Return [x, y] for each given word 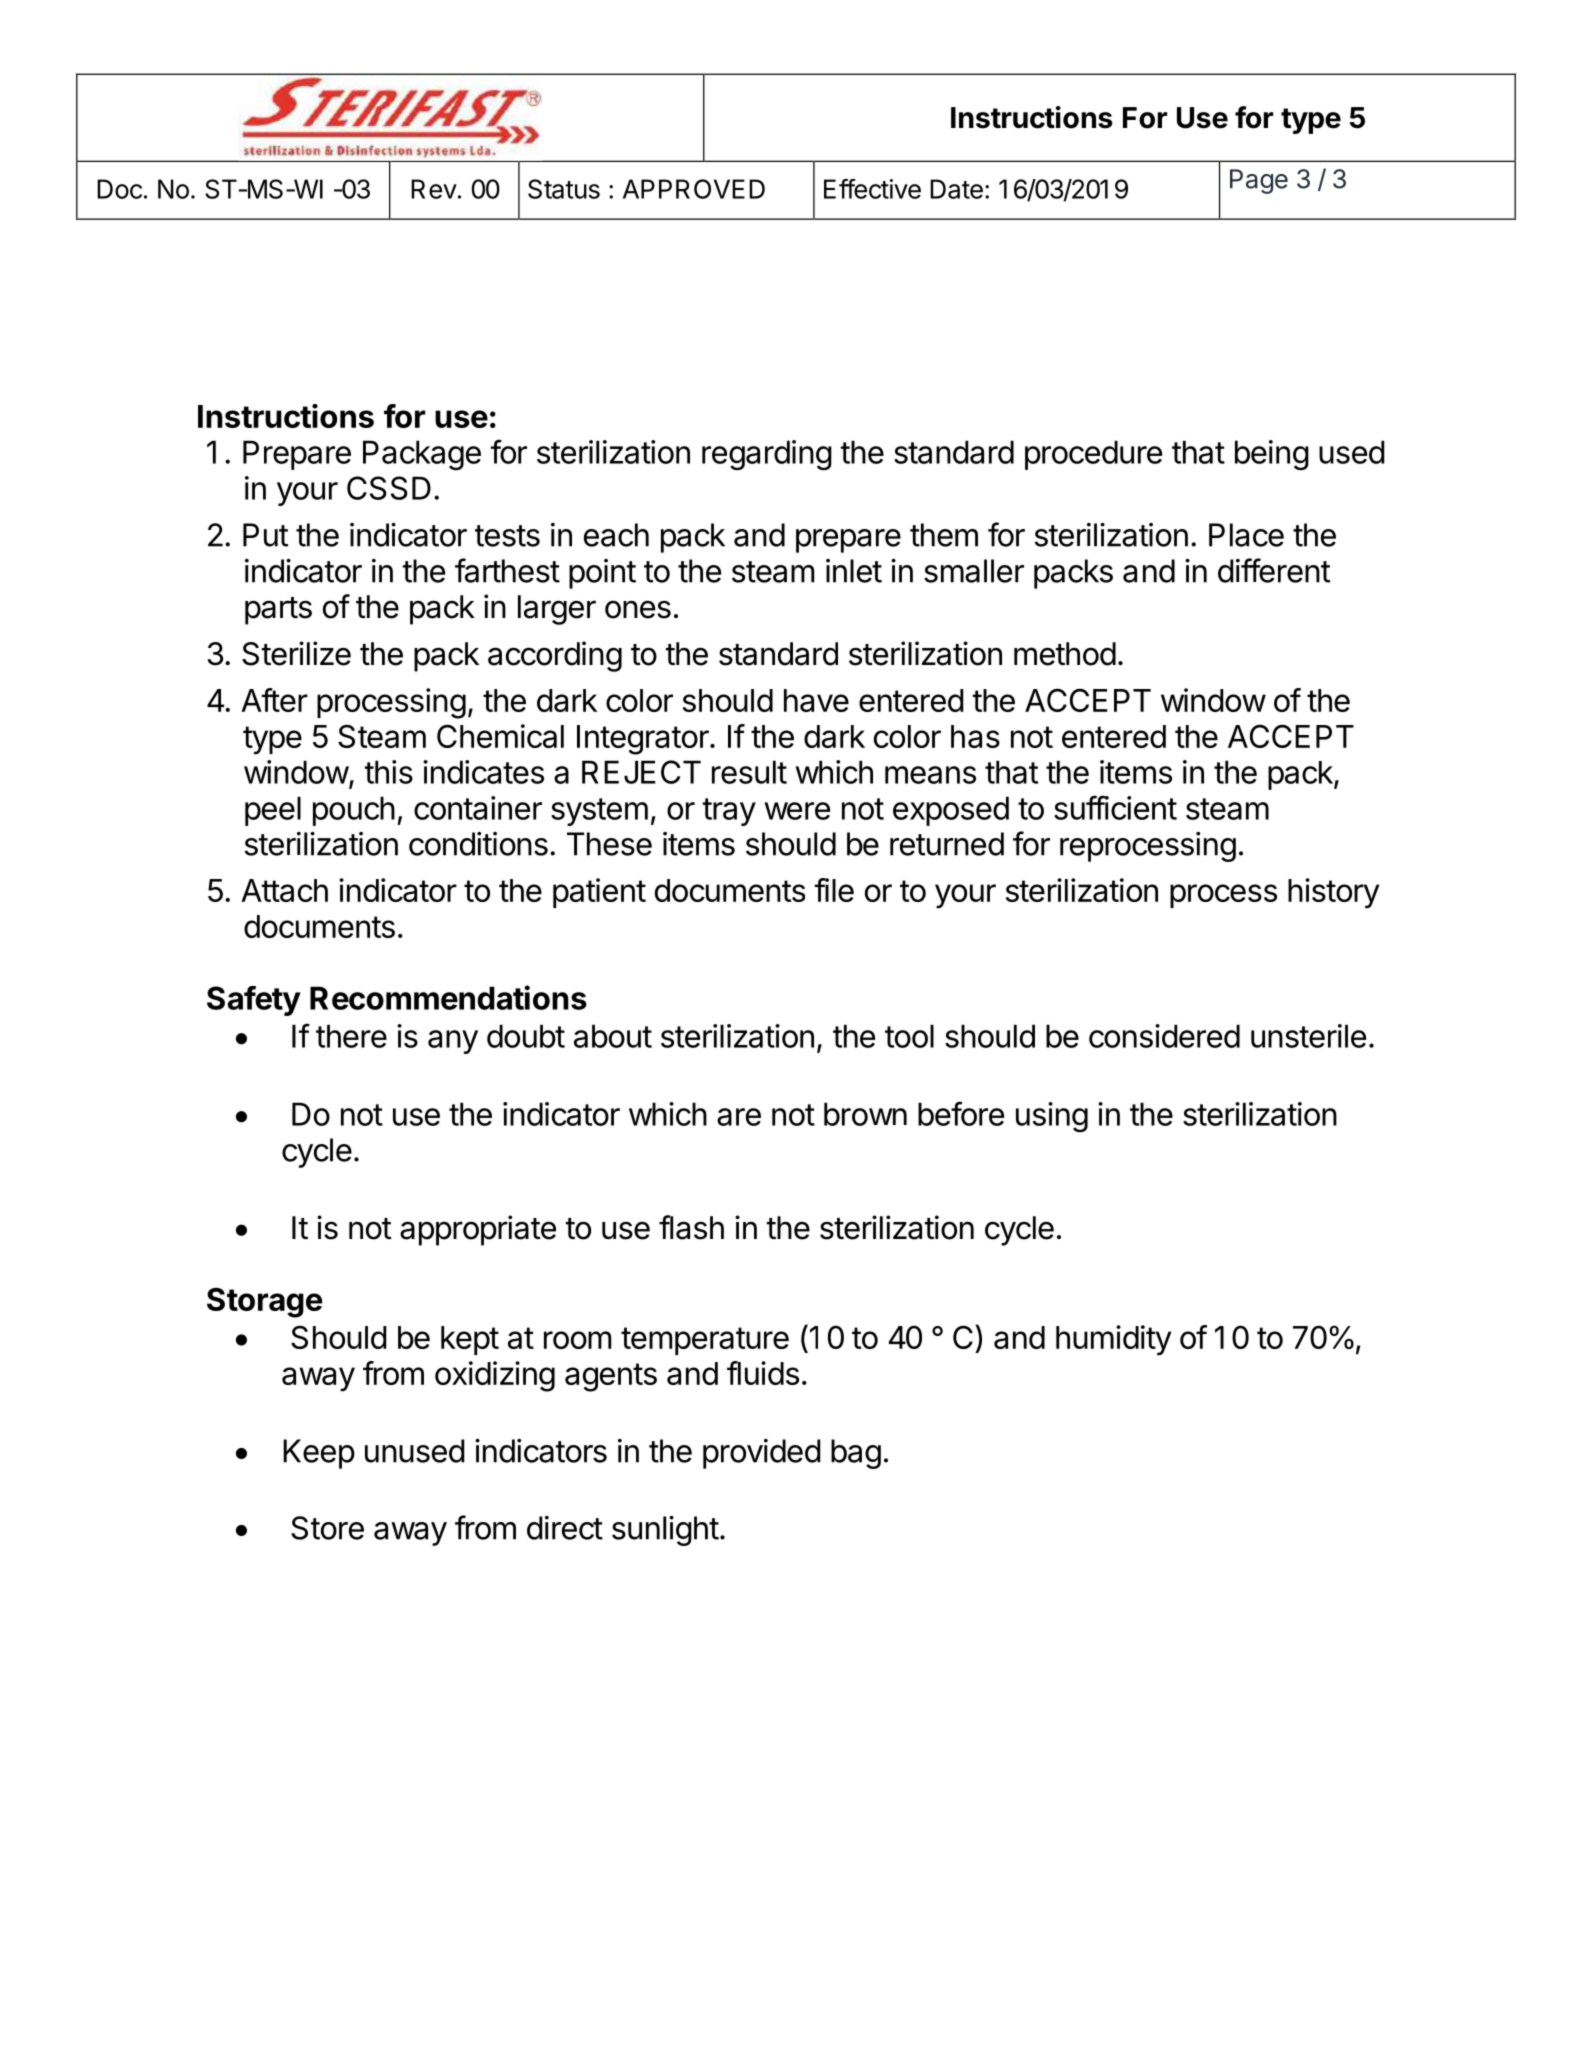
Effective [872, 189]
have [816, 700]
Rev [434, 189]
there [351, 1036]
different [1274, 570]
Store [327, 1528]
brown [865, 1114]
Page [1259, 181]
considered [1164, 1036]
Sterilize [296, 653]
